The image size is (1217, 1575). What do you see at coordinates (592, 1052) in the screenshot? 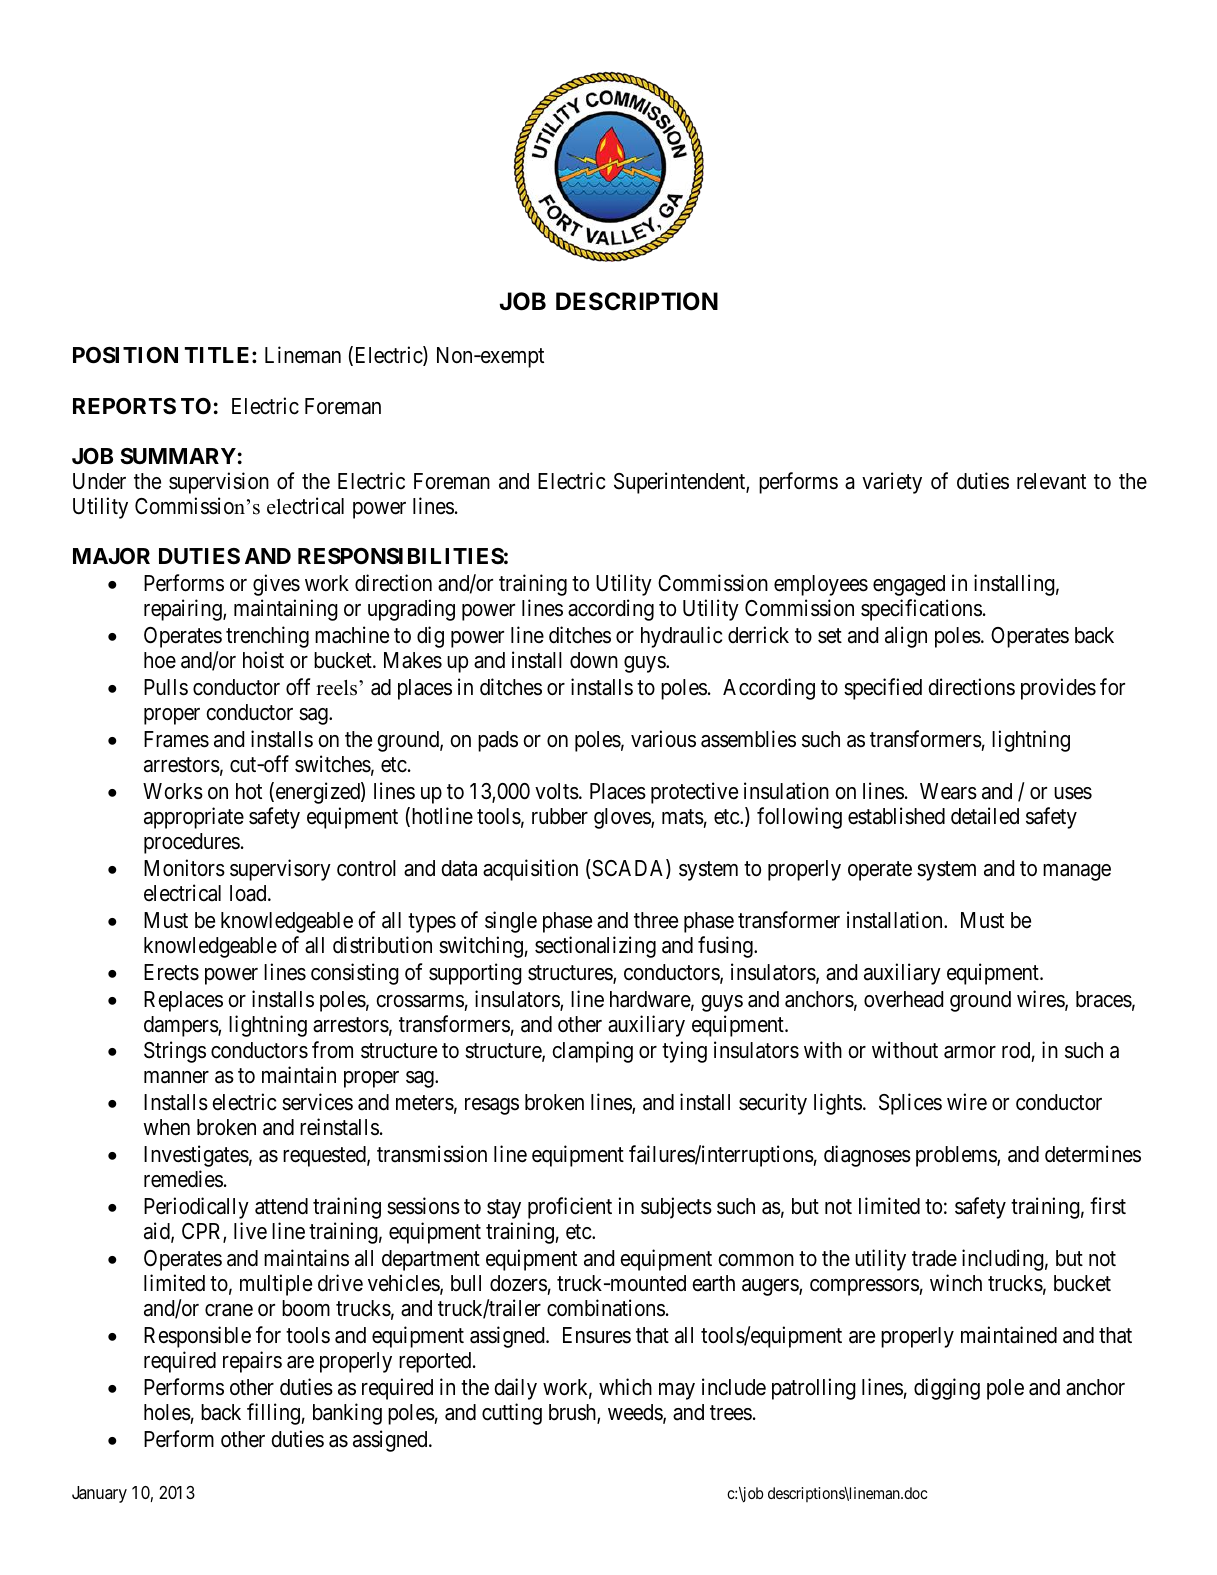
I see `clamping` at bounding box center [592, 1052].
